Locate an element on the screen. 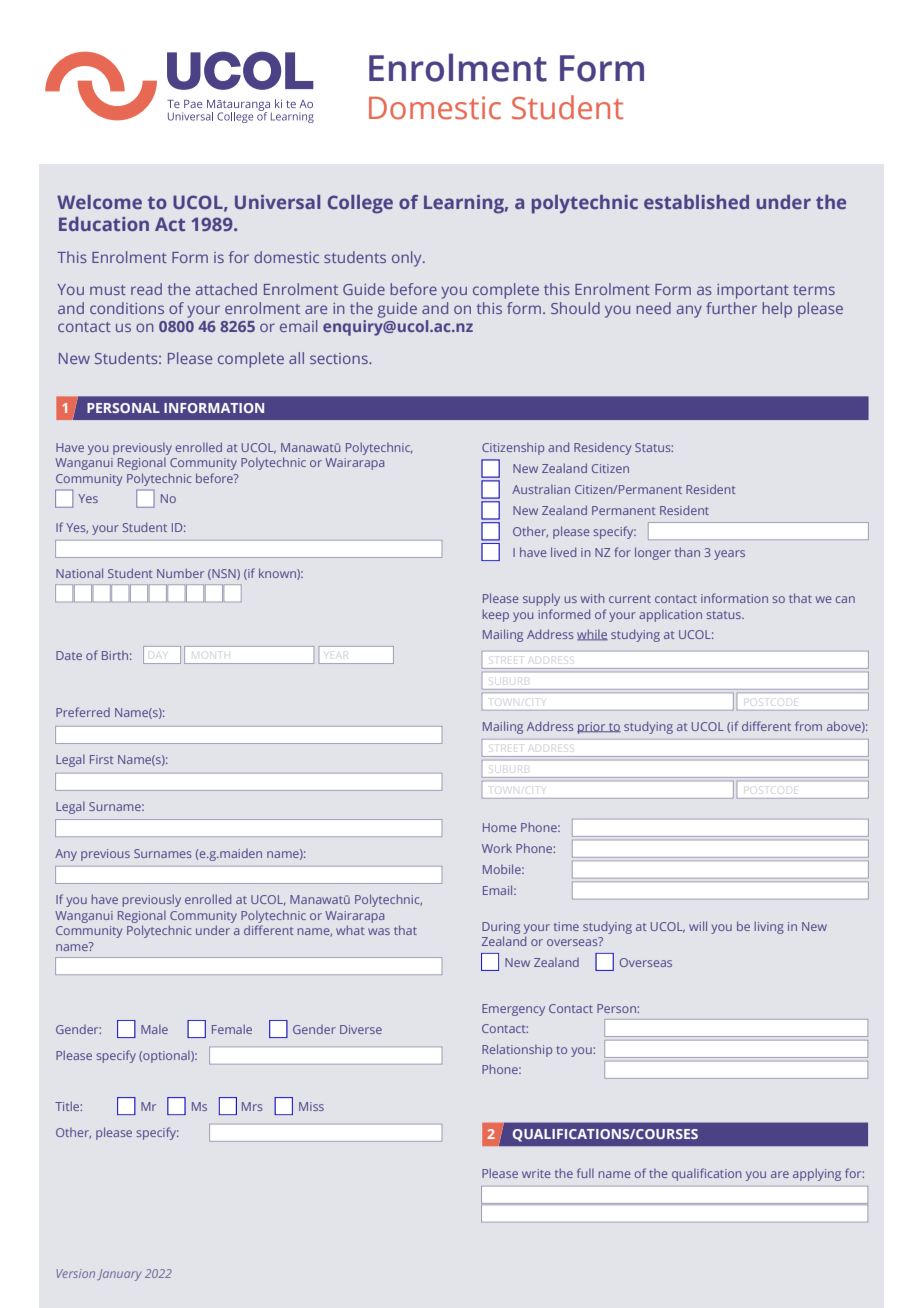 This screenshot has height=1308, width=924. applying is located at coordinates (817, 1174).
